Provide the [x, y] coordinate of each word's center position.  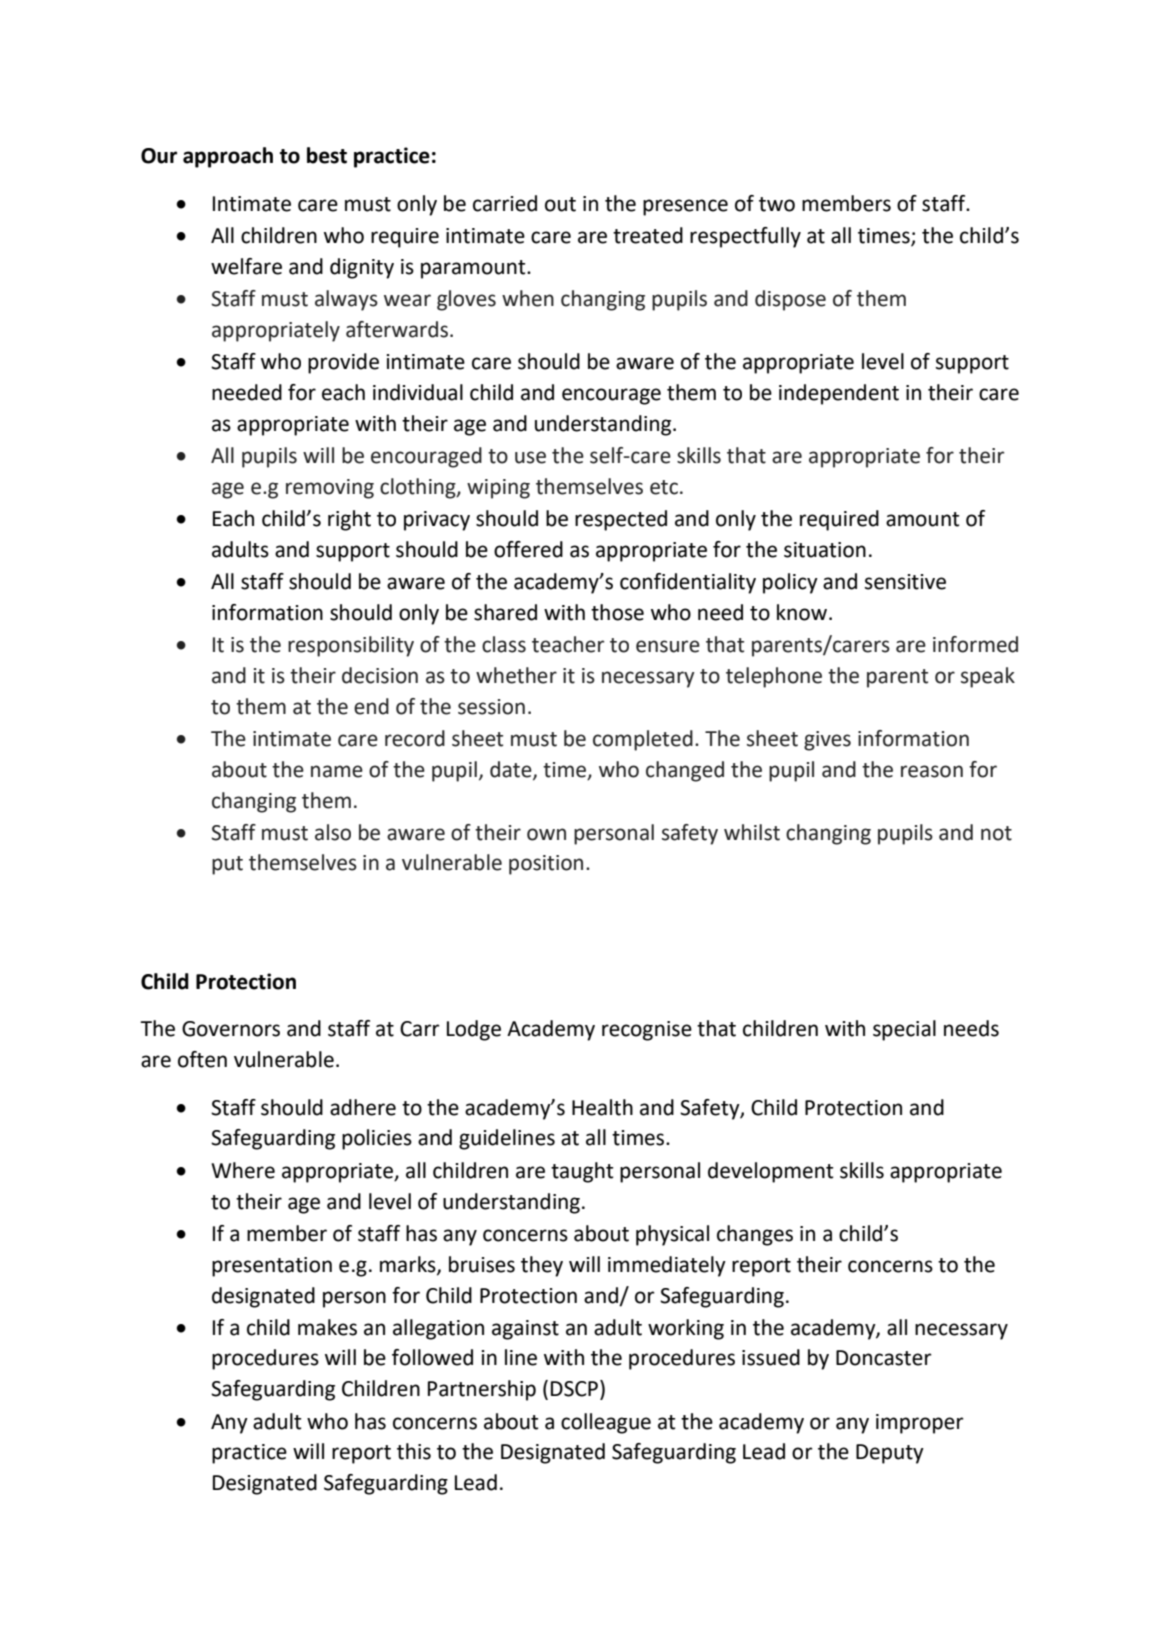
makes [327, 1327]
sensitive [905, 582]
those [617, 612]
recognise [647, 1031]
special [904, 1030]
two [777, 204]
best [327, 155]
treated [648, 235]
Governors [231, 1029]
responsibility [351, 646]
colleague [606, 1423]
